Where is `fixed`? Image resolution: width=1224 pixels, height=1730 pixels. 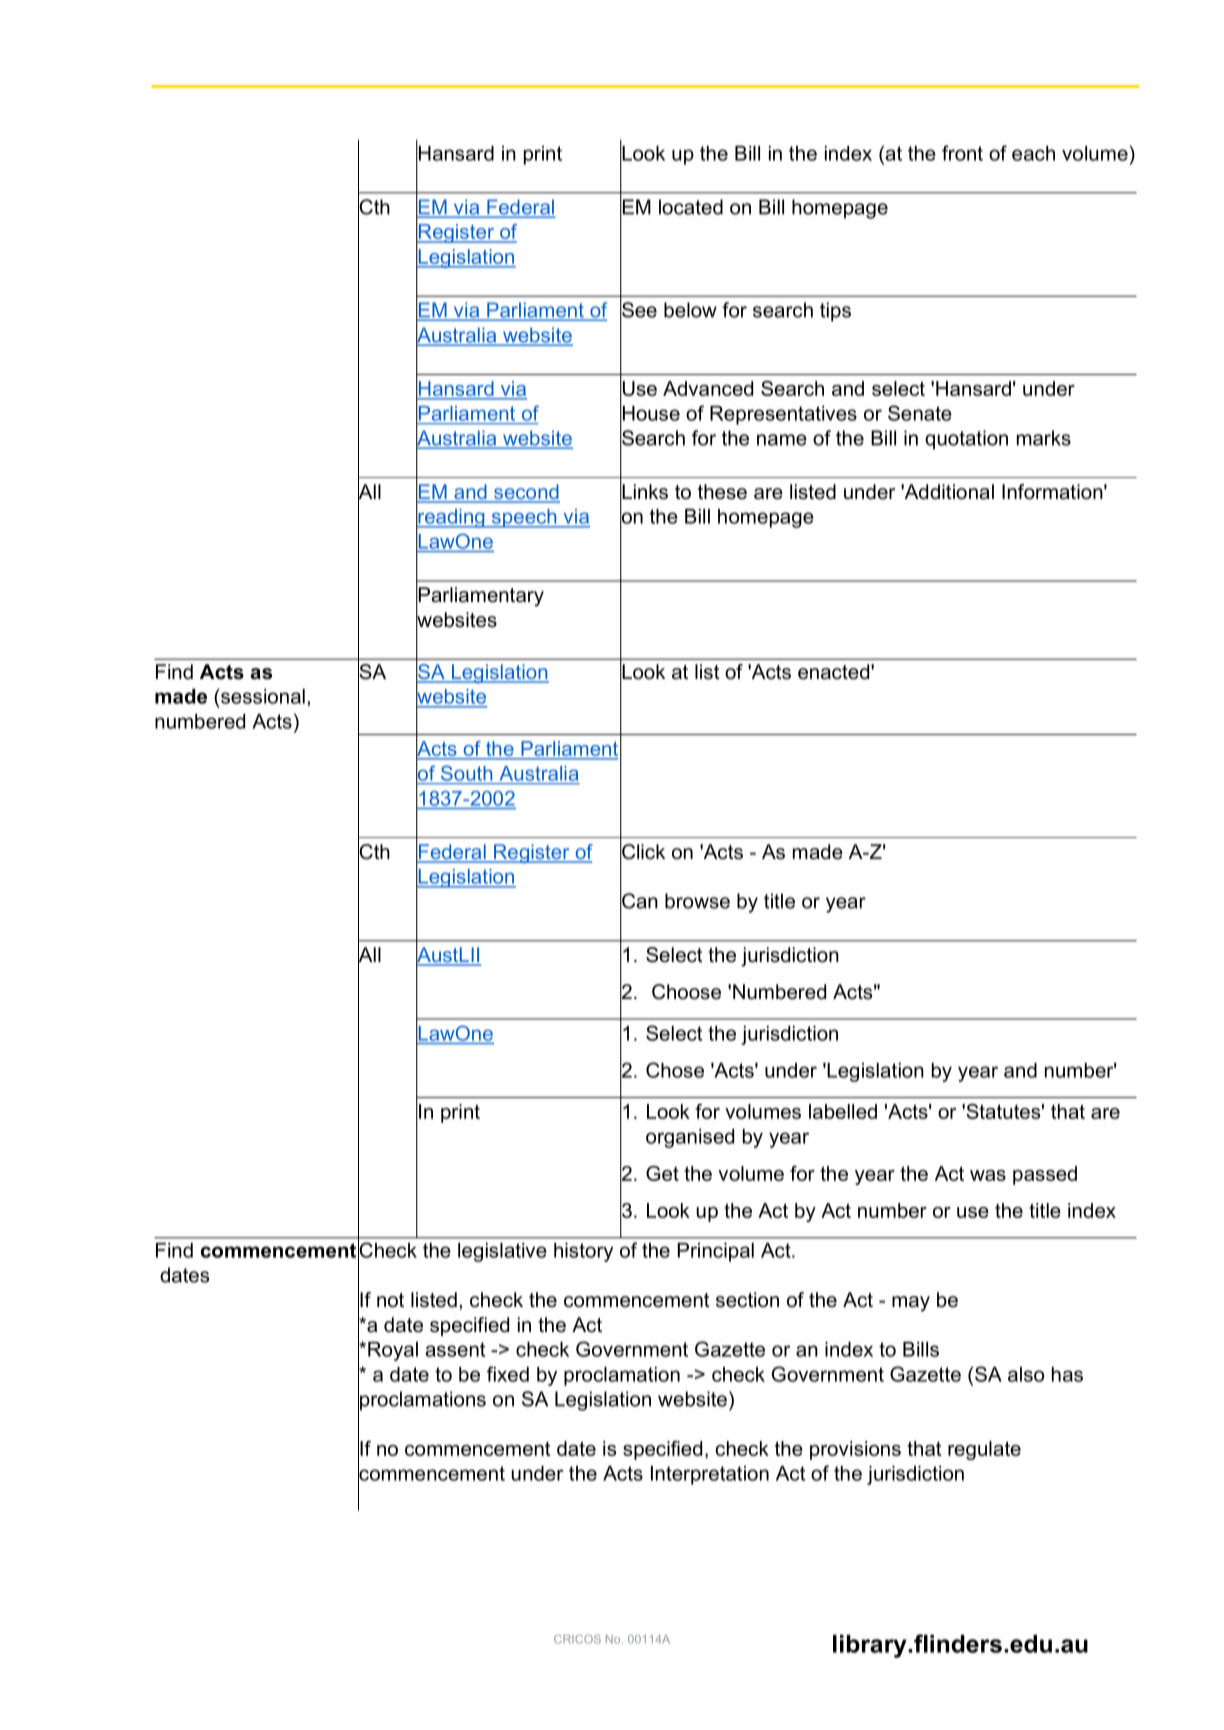
fixed is located at coordinates (508, 1374).
